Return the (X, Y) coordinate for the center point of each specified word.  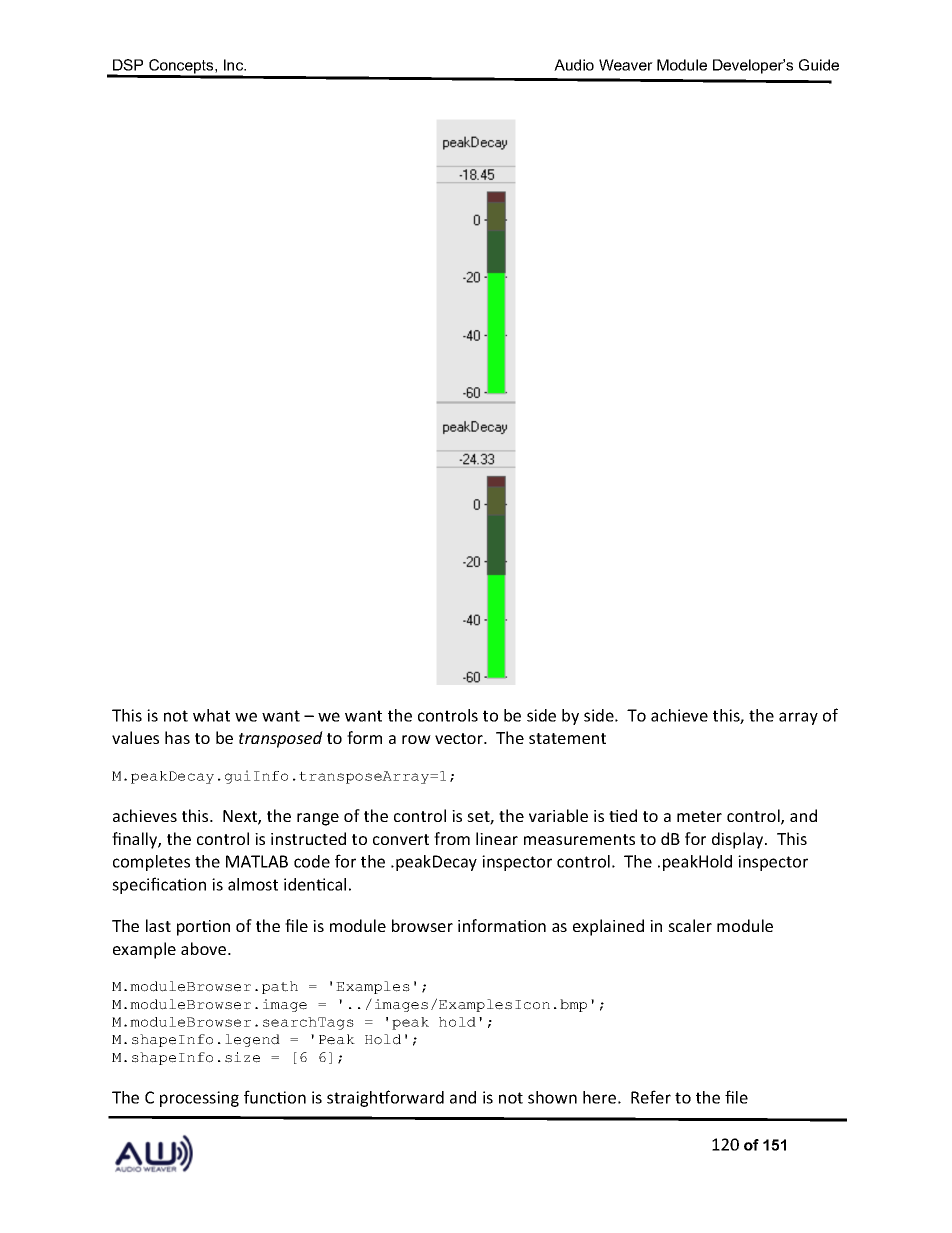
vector (460, 738)
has (177, 737)
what (211, 715)
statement (567, 738)
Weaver (626, 65)
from (452, 838)
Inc (235, 65)
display (739, 840)
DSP (128, 65)
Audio (574, 65)
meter (699, 816)
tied (623, 815)
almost (253, 884)
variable (558, 815)
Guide (819, 65)
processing (199, 1099)
